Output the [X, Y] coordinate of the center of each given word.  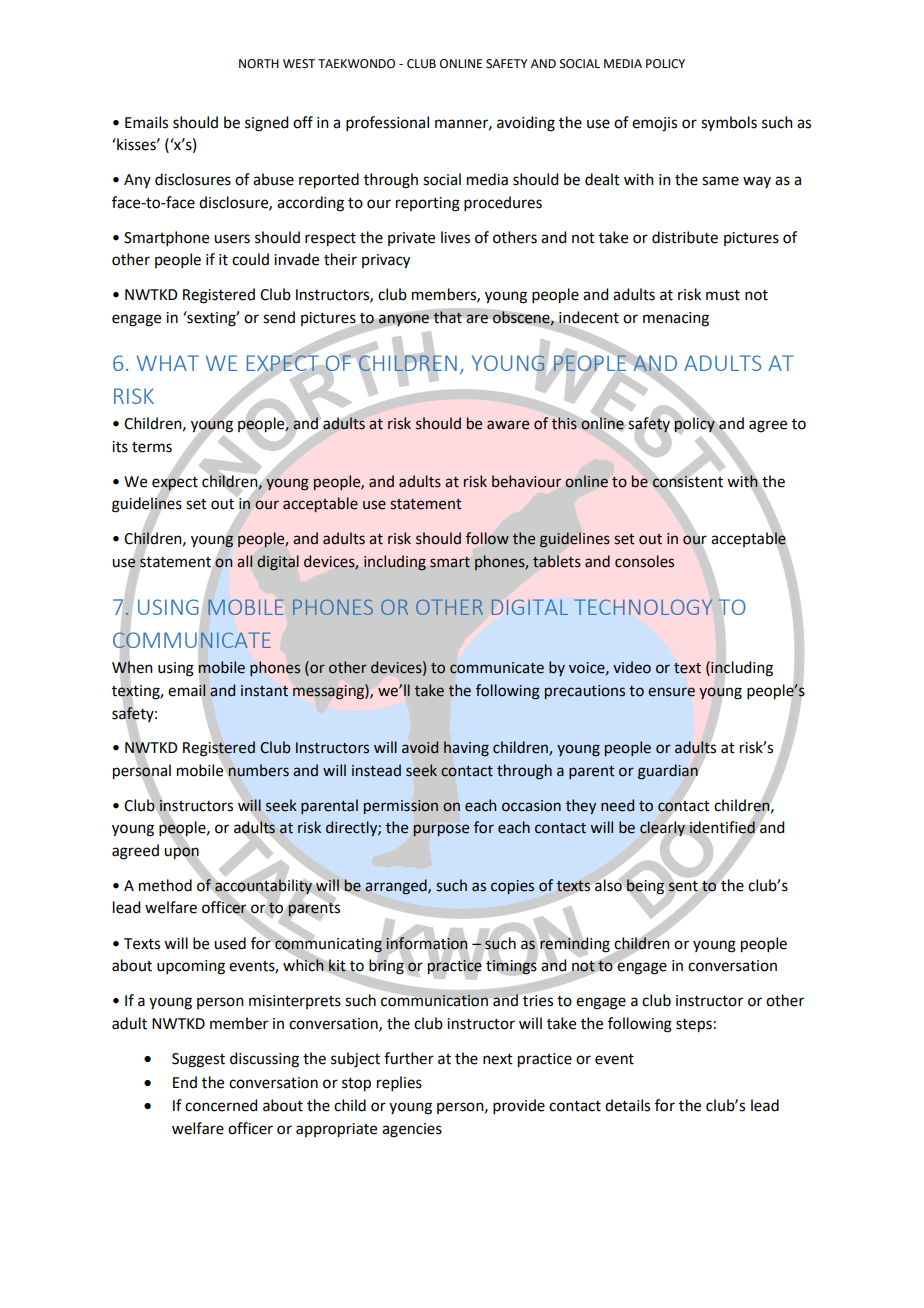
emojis [654, 124]
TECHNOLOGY [643, 607]
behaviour [526, 481]
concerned [221, 1105]
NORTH [259, 64]
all [245, 561]
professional [387, 123]
